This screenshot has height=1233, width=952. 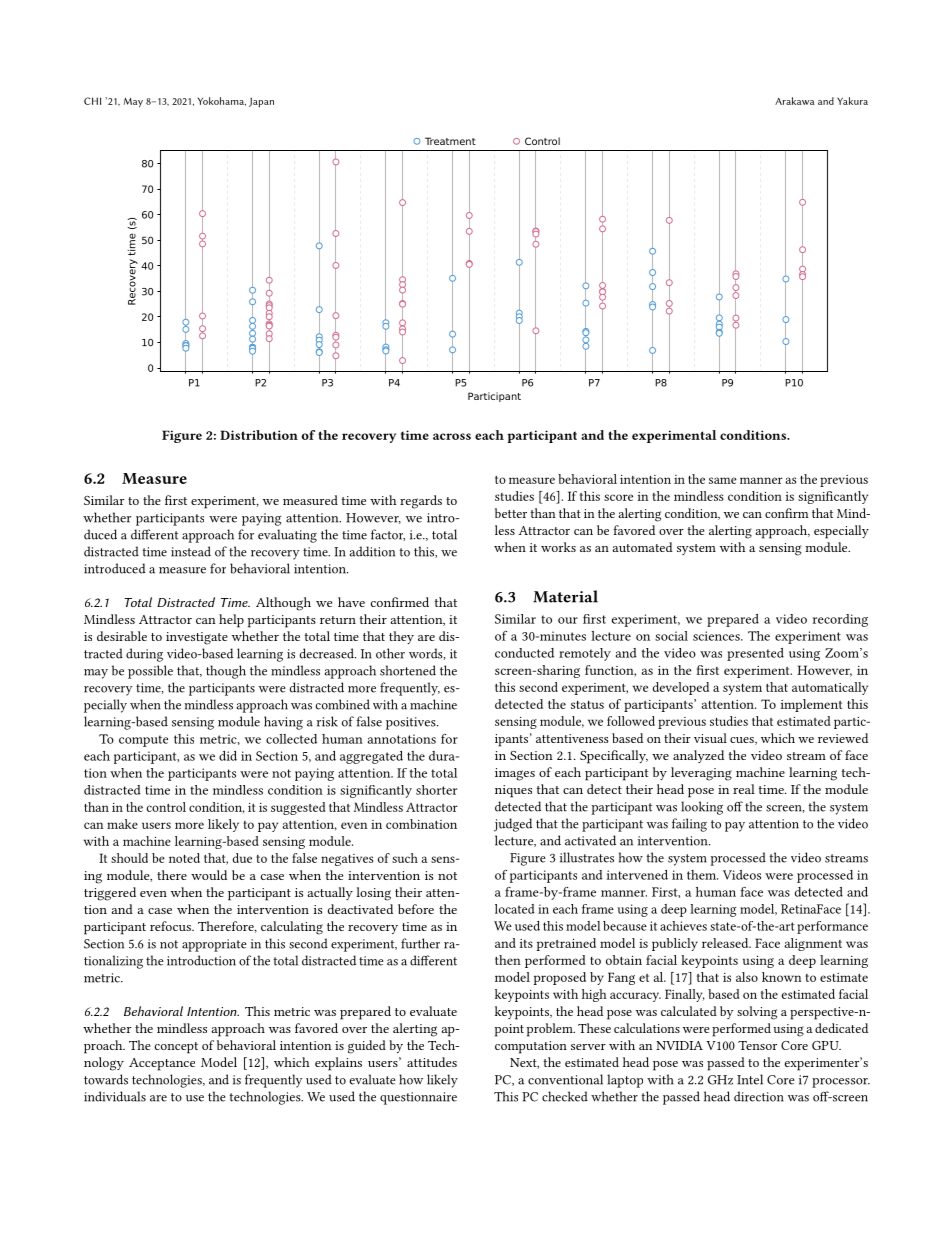 What do you see at coordinates (261, 102) in the screenshot?
I see `Japan` at bounding box center [261, 102].
